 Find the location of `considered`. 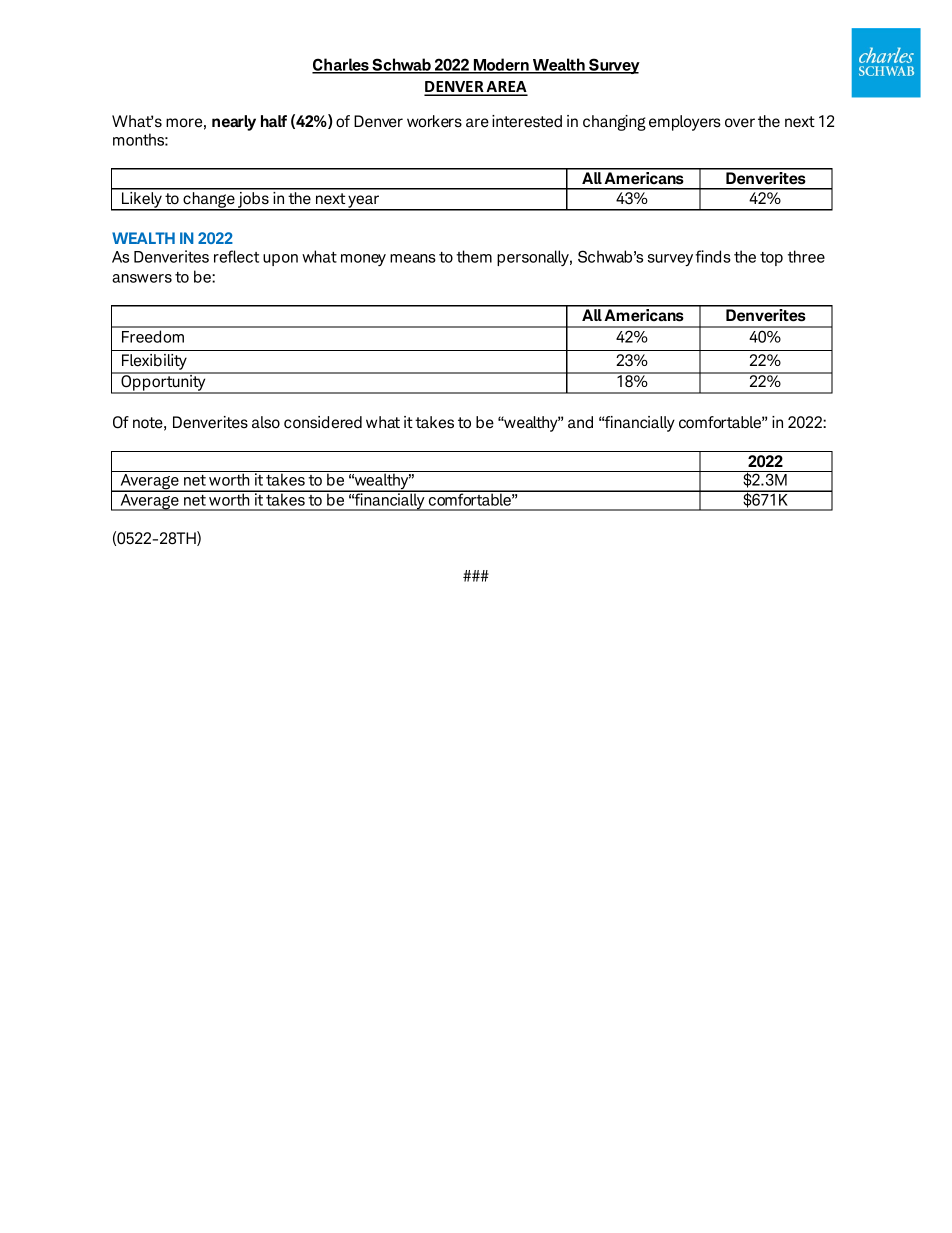

considered is located at coordinates (323, 422).
